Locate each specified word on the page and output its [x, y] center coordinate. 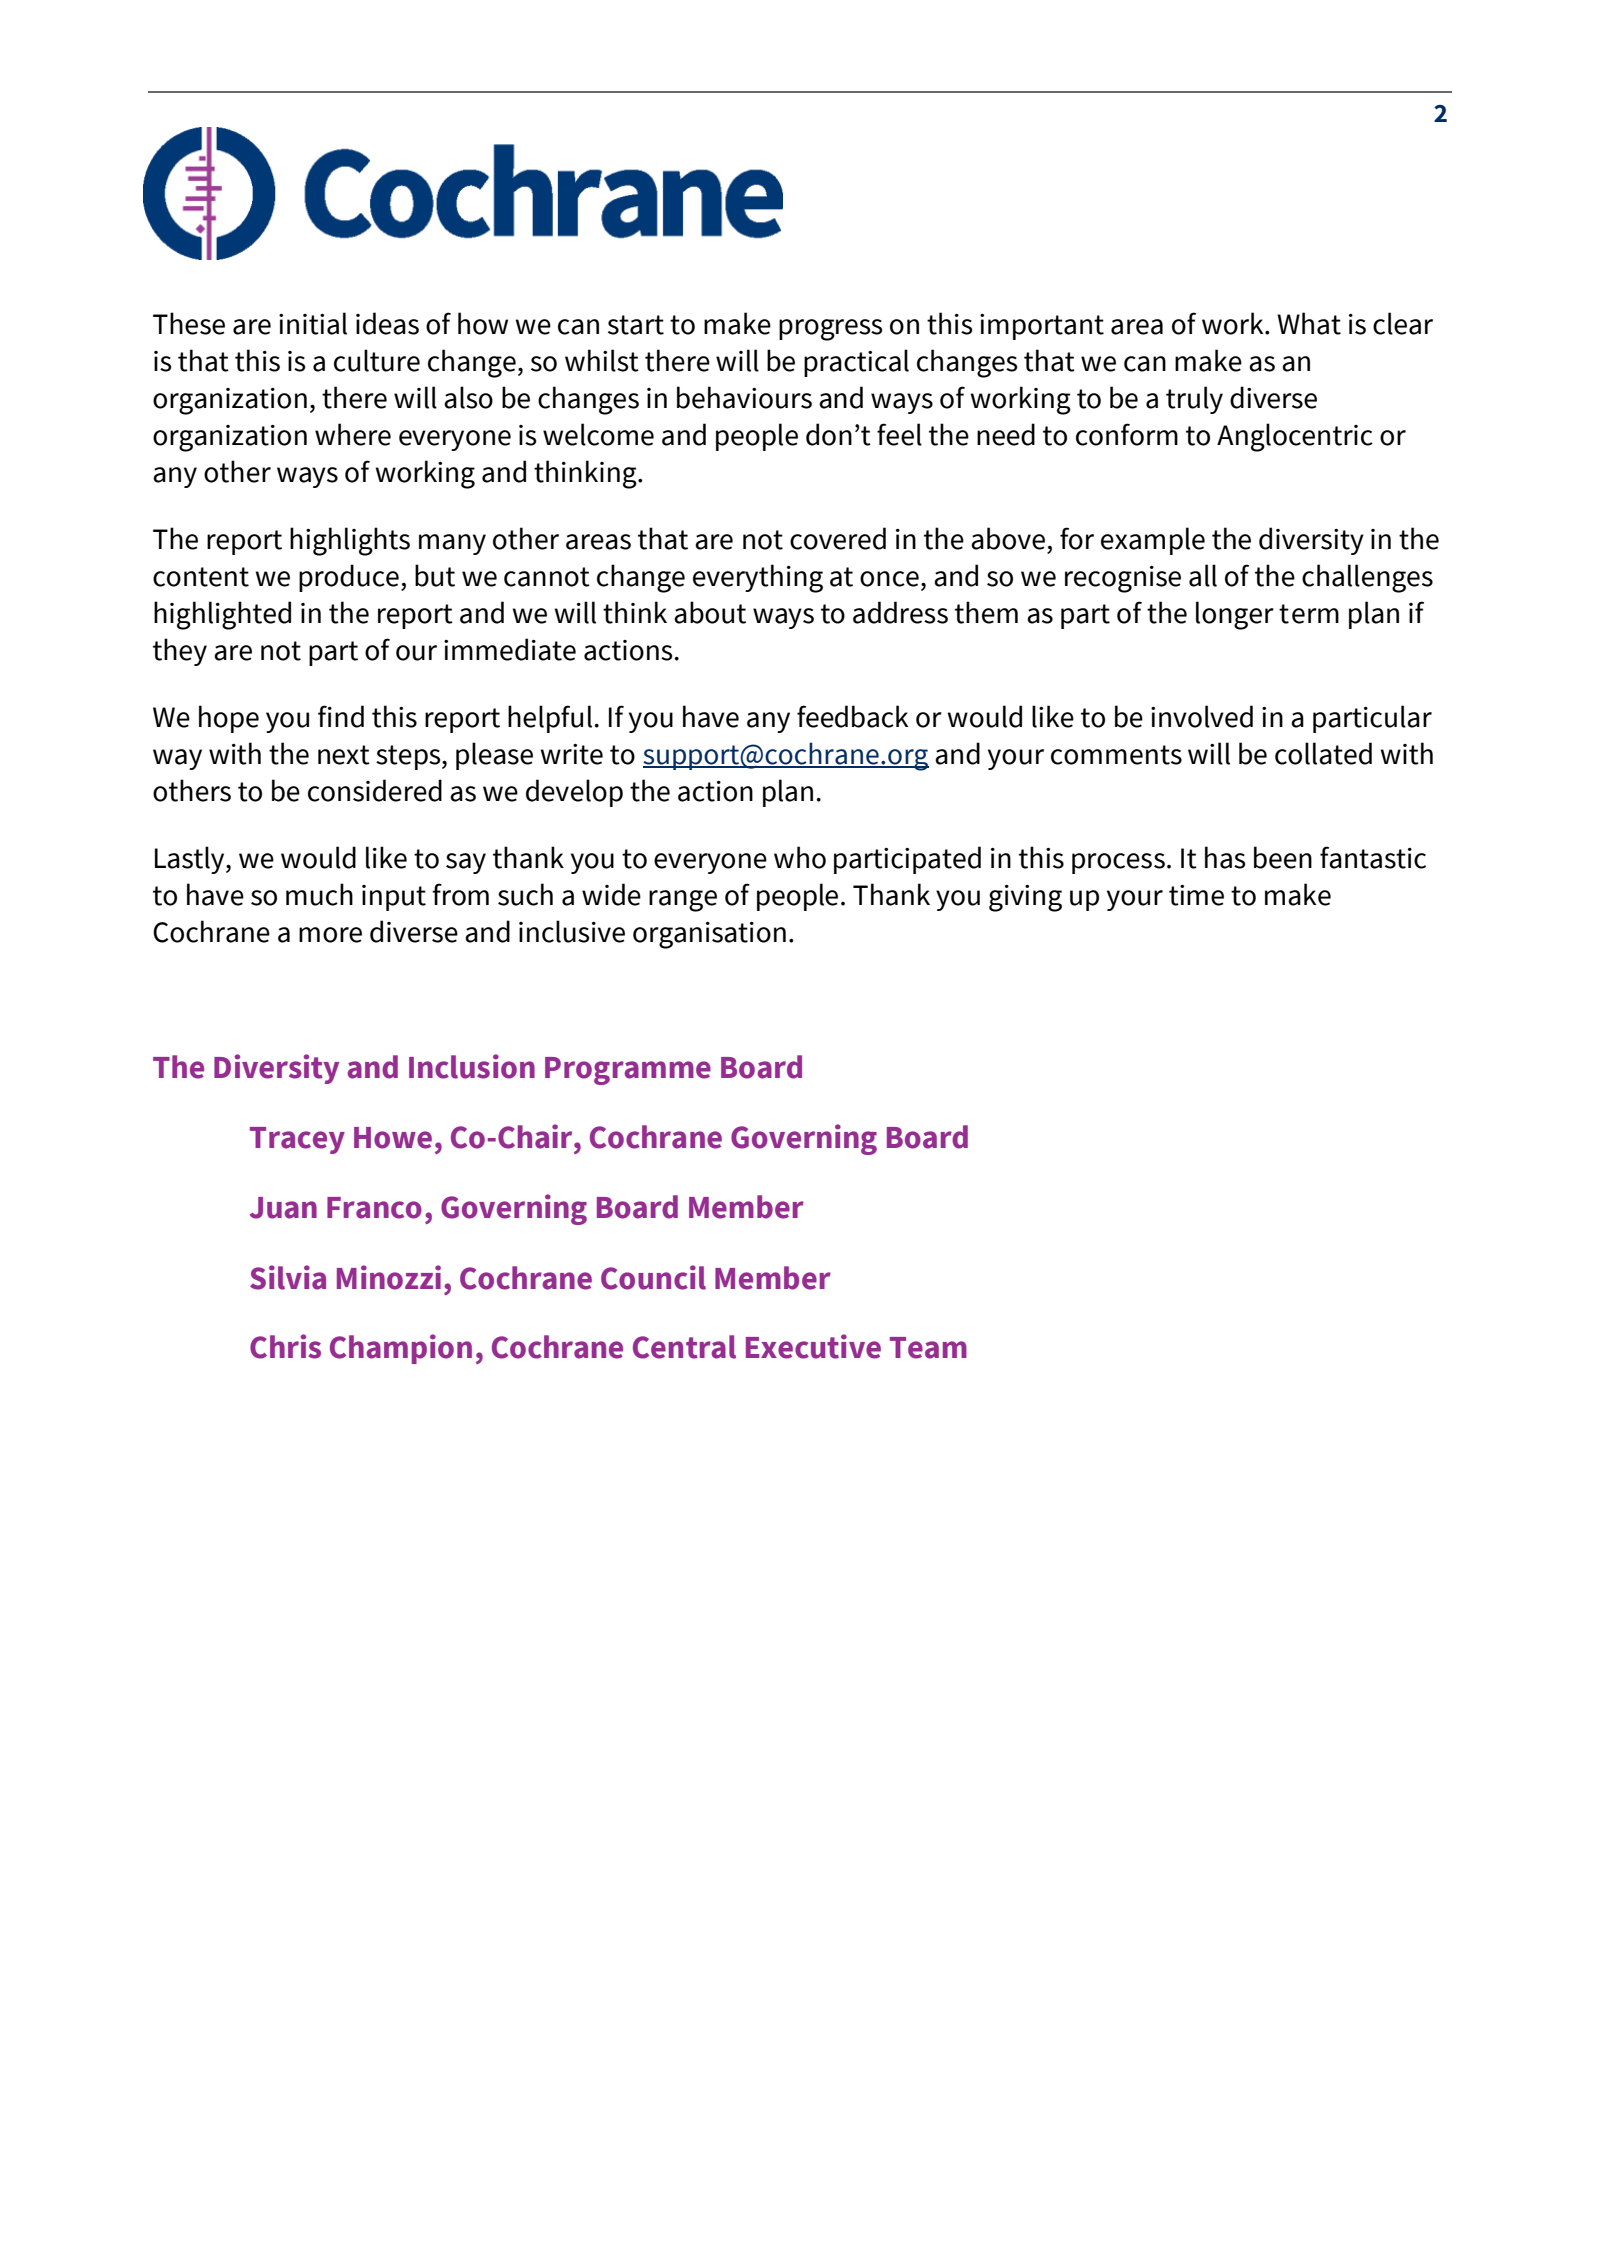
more [330, 935]
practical [856, 363]
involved [1202, 716]
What [1309, 323]
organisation [709, 935]
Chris [285, 1346]
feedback [853, 716]
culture [377, 360]
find [341, 716]
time [1196, 895]
